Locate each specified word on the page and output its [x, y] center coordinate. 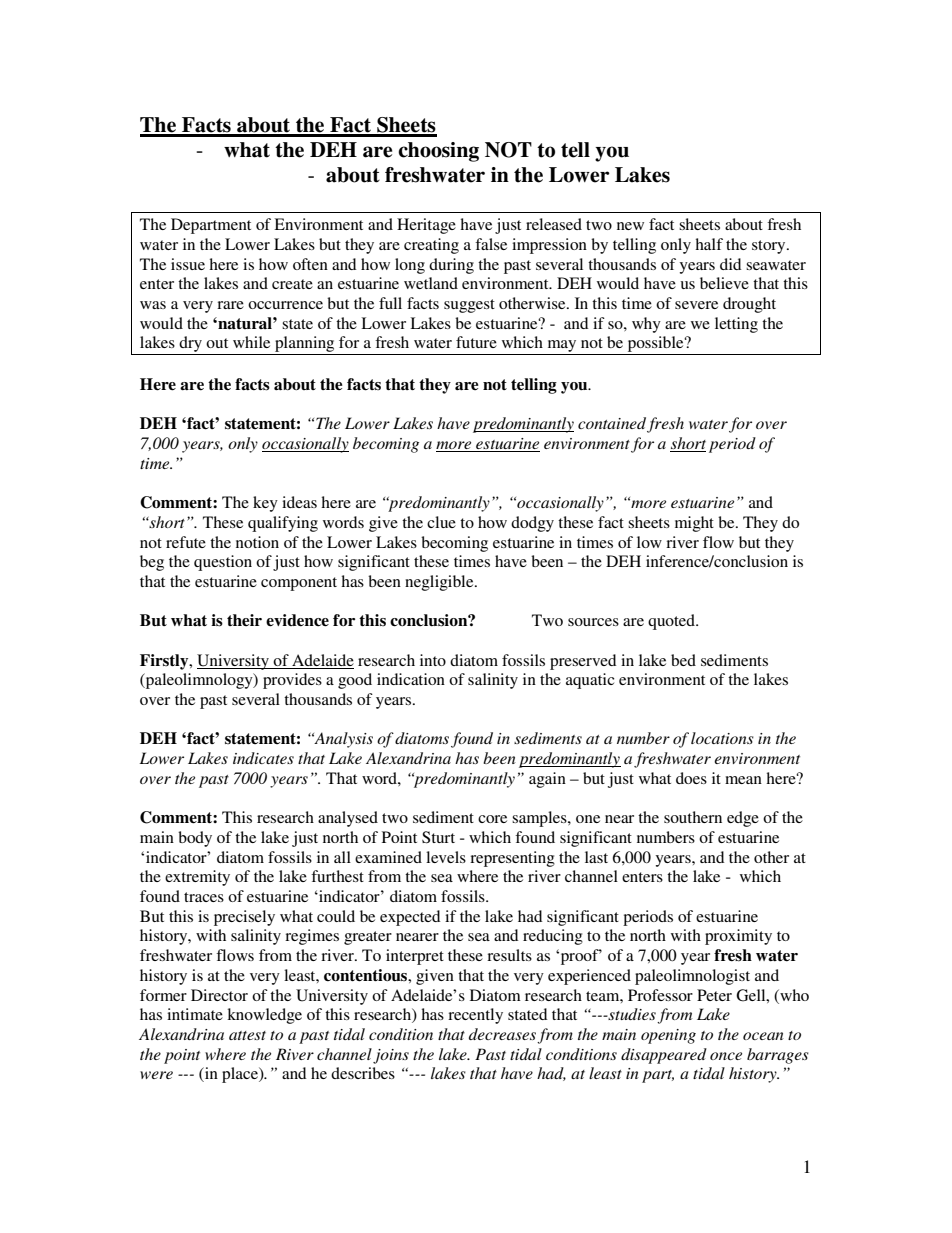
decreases [503, 1035]
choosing [438, 152]
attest [247, 1035]
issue [188, 264]
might [694, 524]
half [709, 244]
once [726, 1056]
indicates [263, 758]
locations [722, 738]
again [547, 780]
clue [441, 522]
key [265, 504]
